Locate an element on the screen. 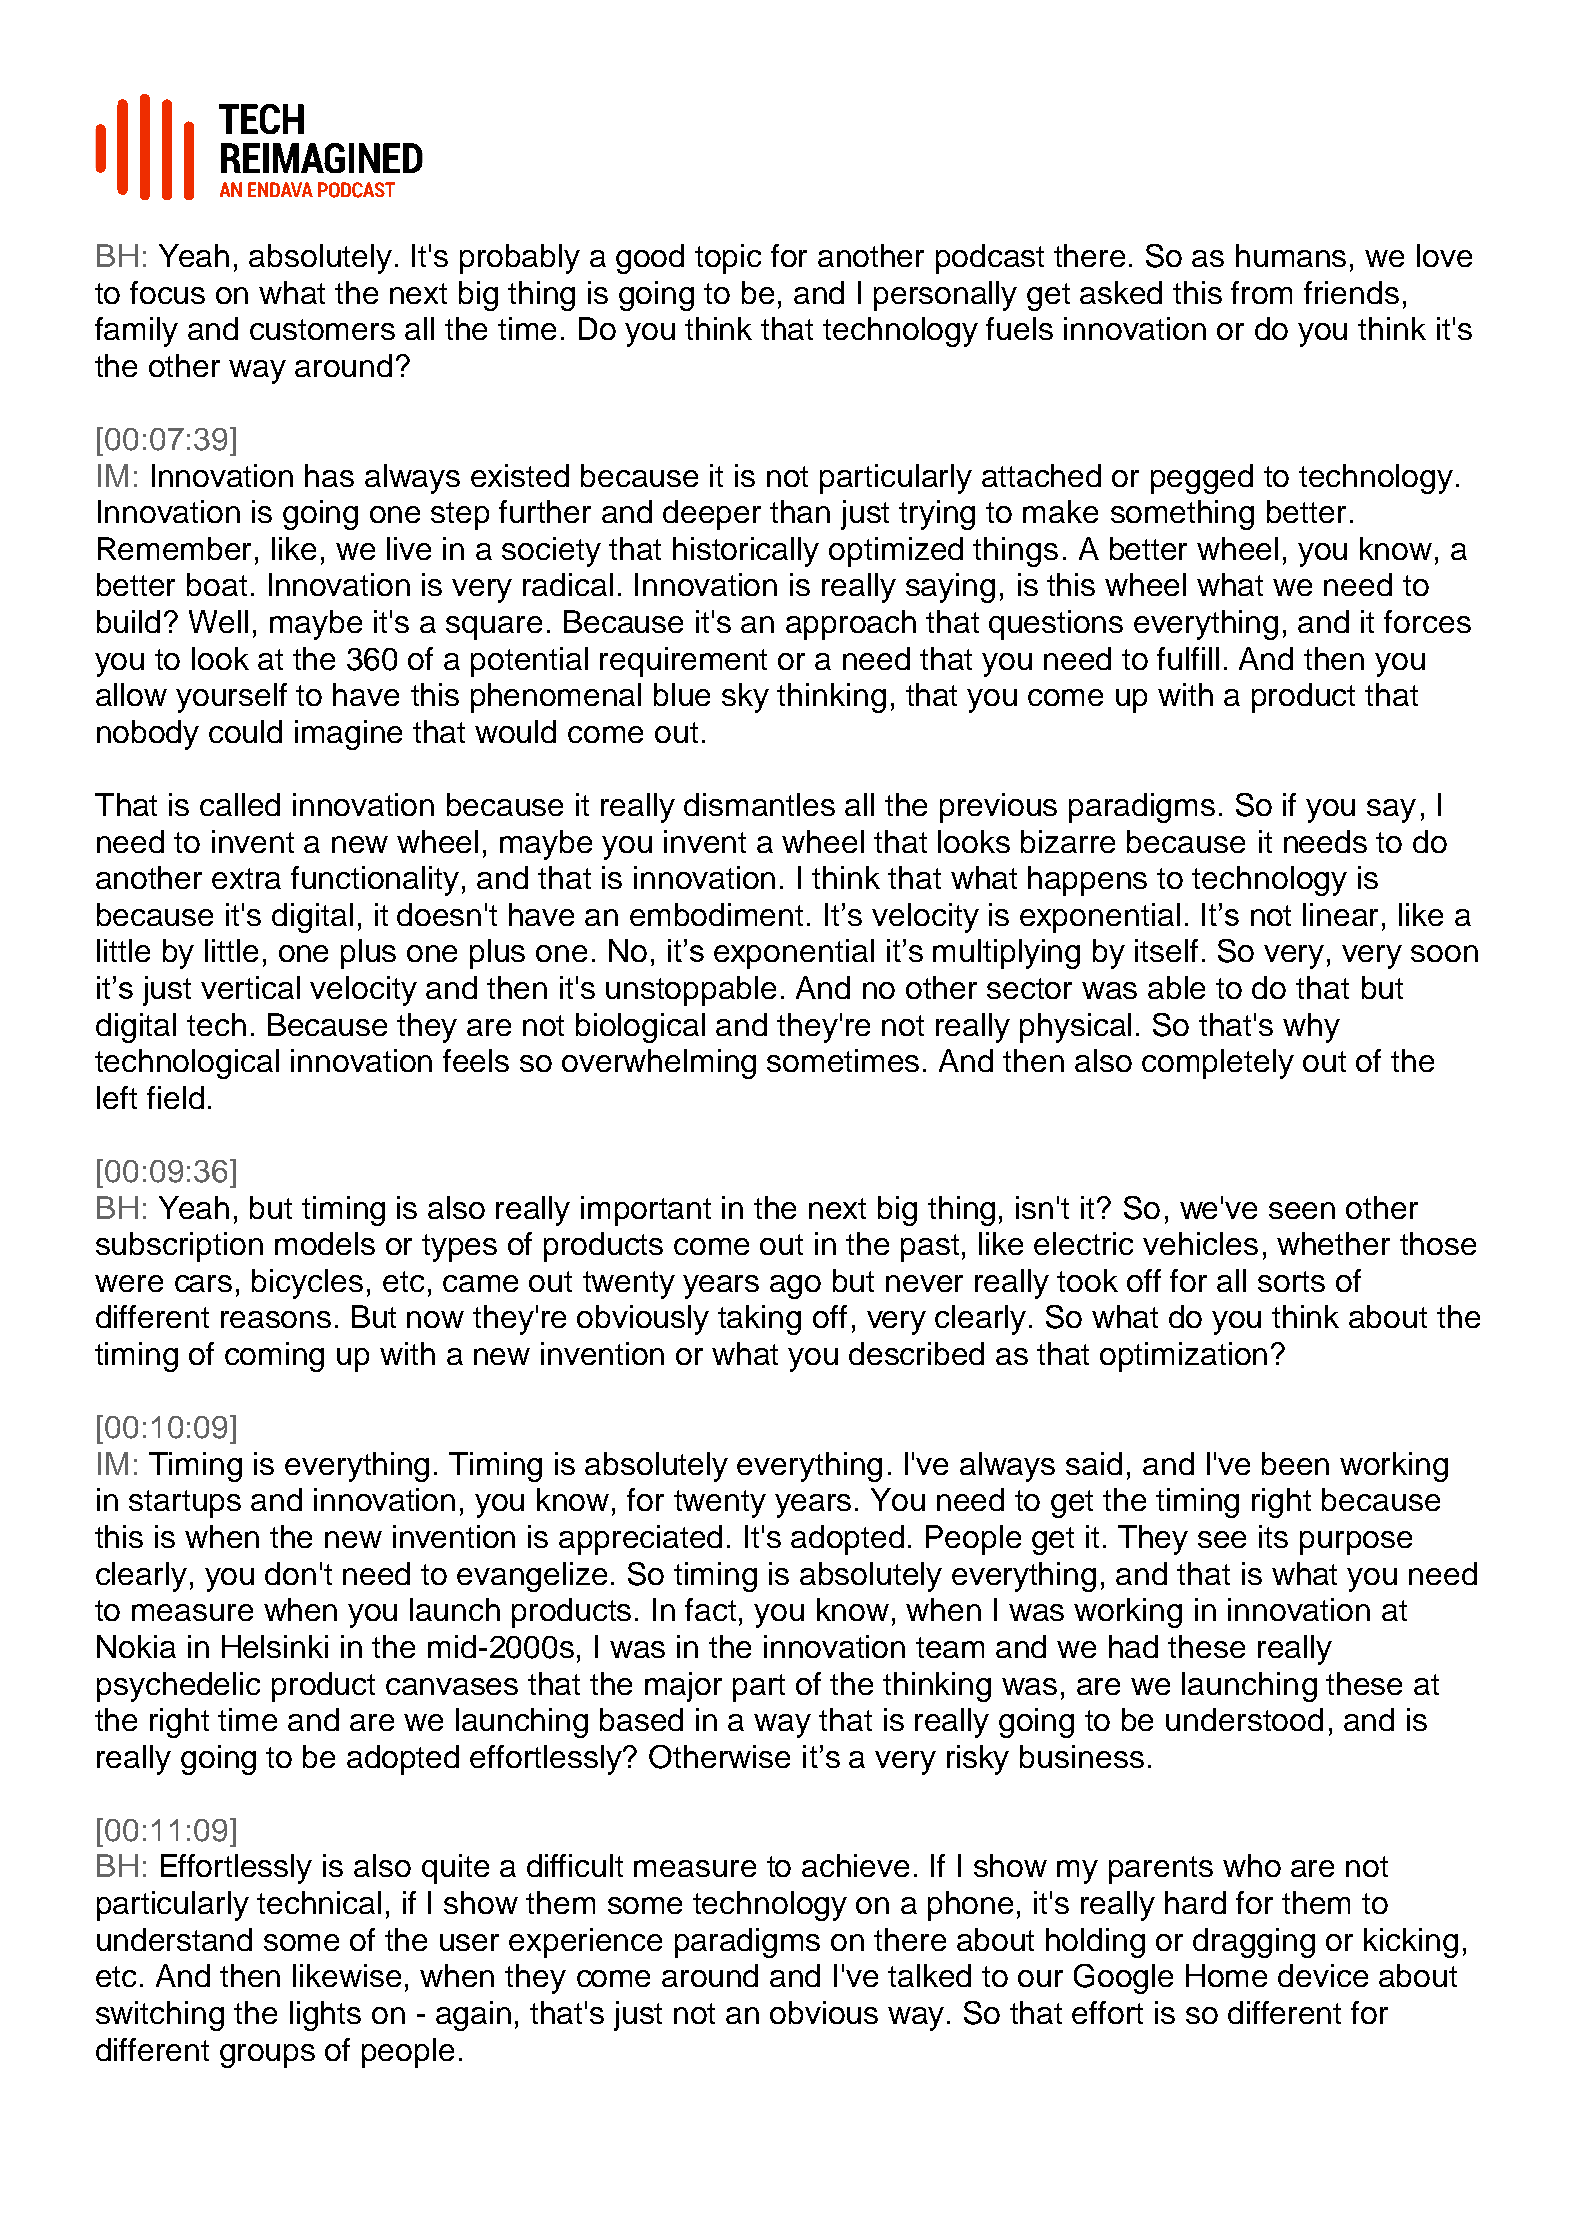 Image resolution: width=1578 pixels, height=2233 pixels. from is located at coordinates (1261, 292).
